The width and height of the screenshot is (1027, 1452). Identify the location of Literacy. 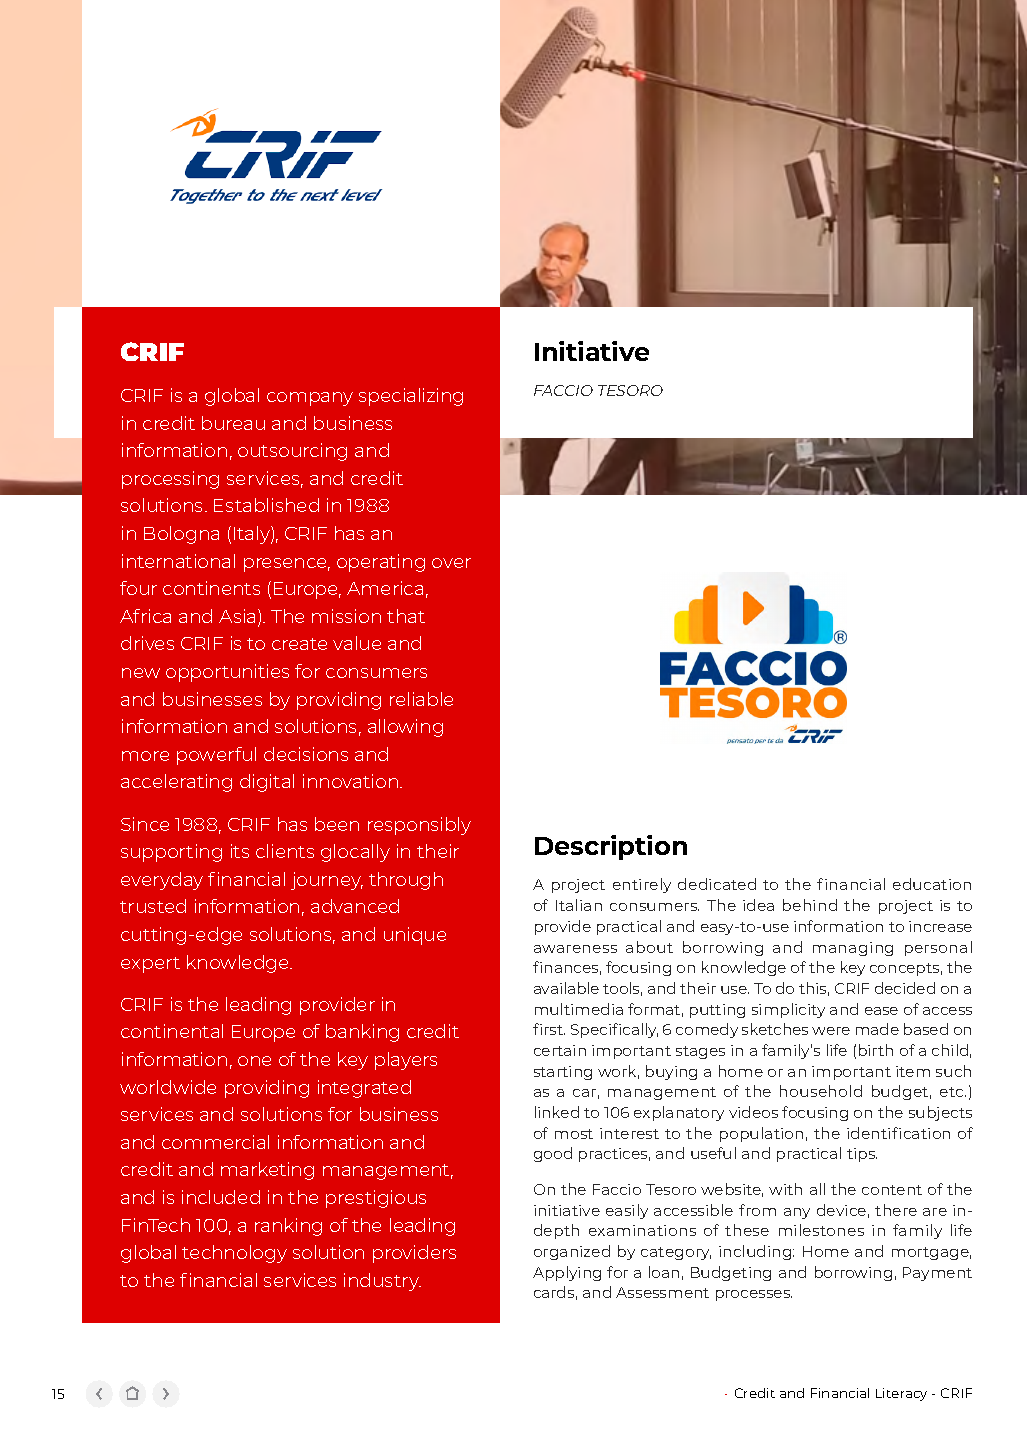
(901, 1394).
